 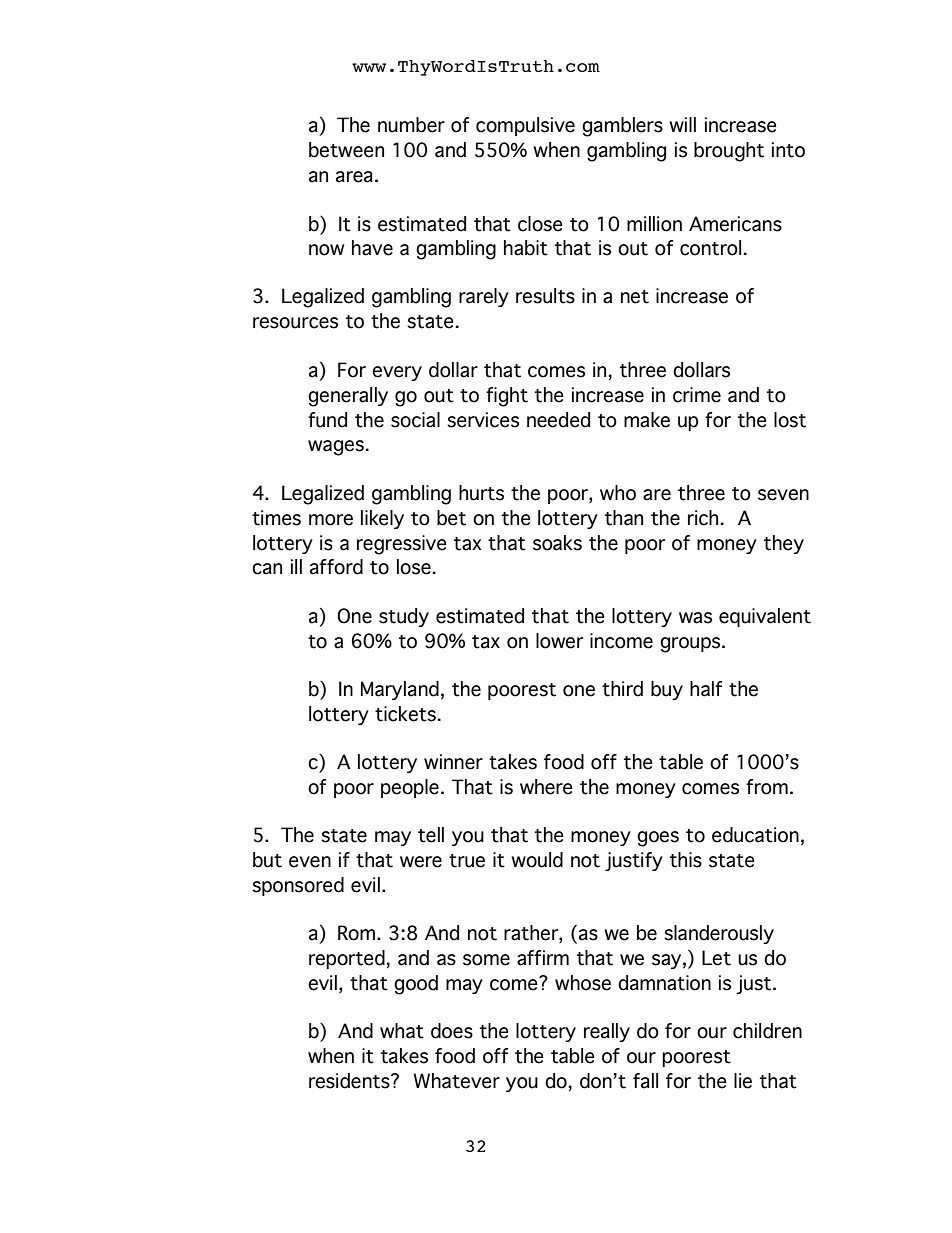 What do you see at coordinates (686, 860) in the screenshot?
I see `this` at bounding box center [686, 860].
